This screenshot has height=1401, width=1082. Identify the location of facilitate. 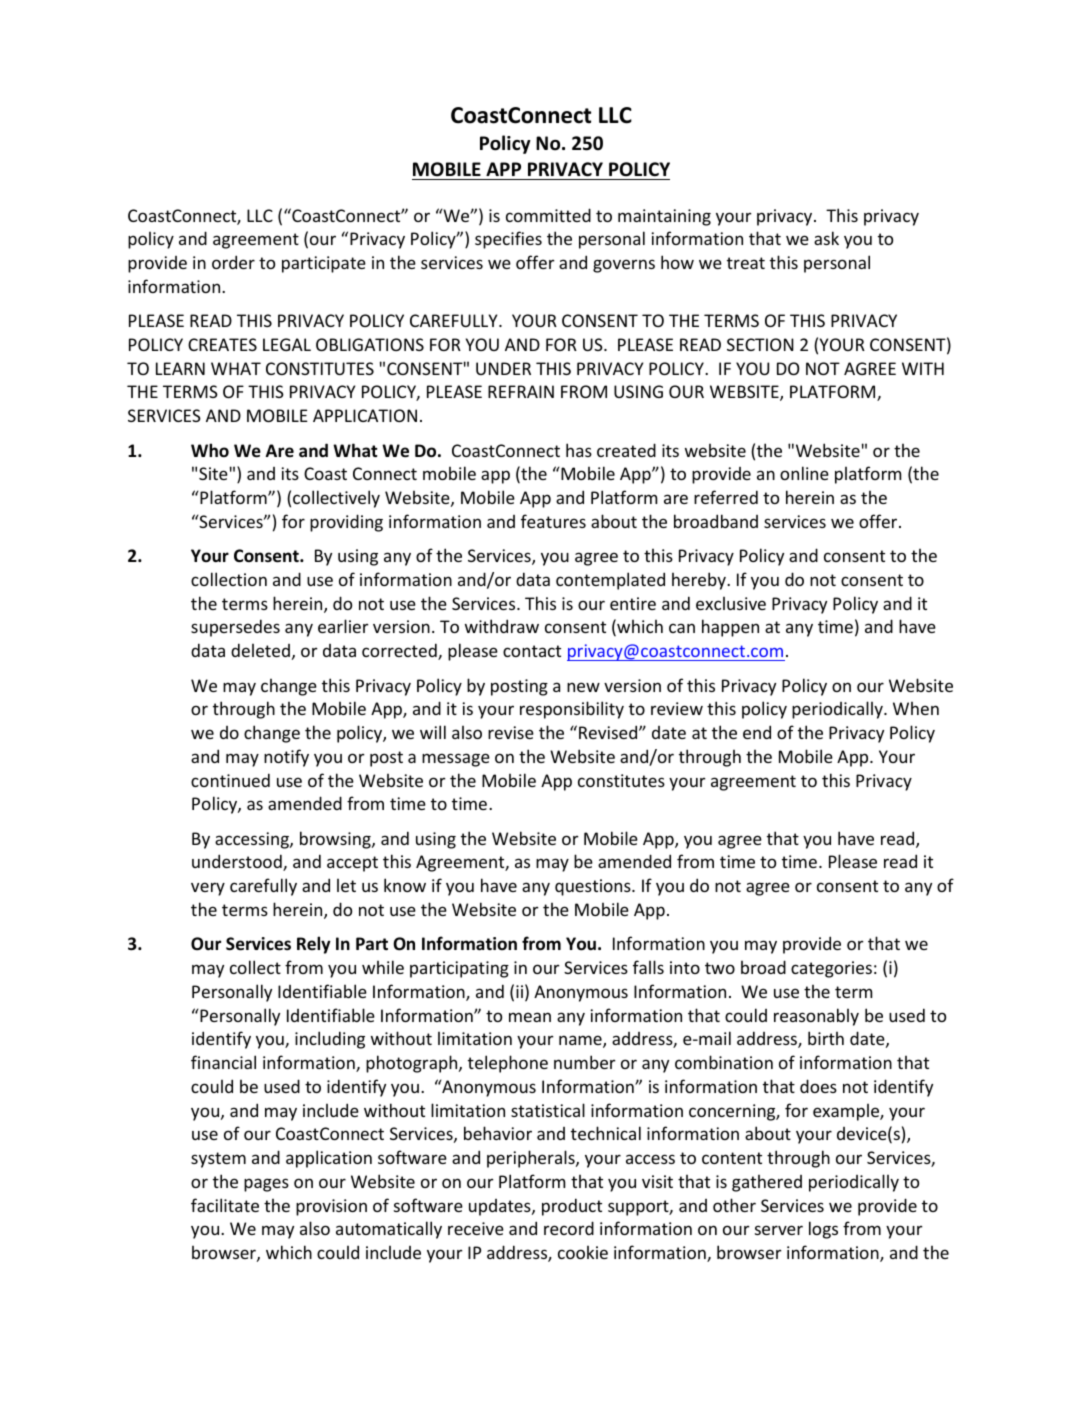
(225, 1205).
